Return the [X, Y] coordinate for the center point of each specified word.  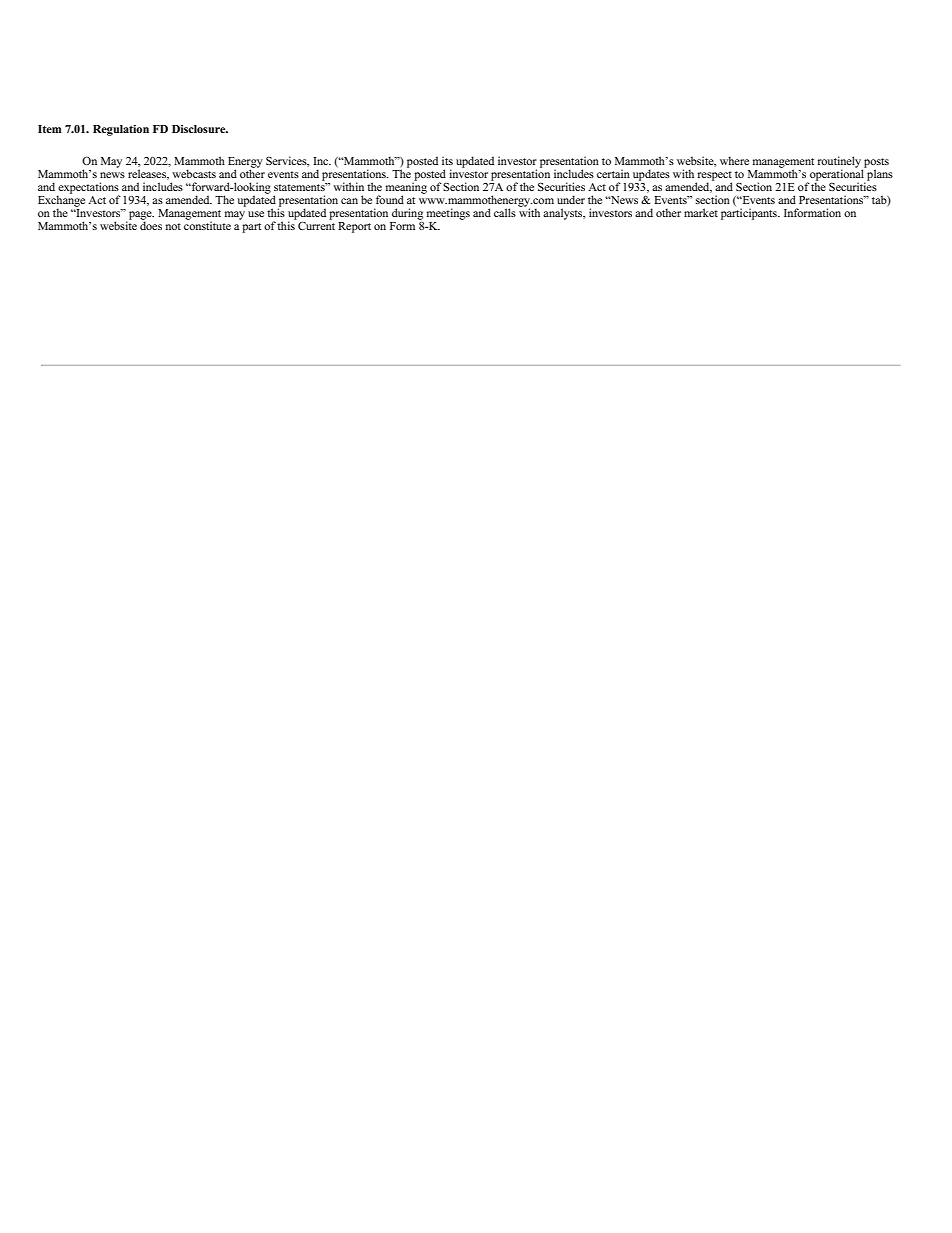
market [701, 212]
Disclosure [200, 129]
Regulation [121, 130]
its [447, 160]
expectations [88, 189]
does [151, 224]
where [734, 160]
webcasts [194, 173]
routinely [840, 163]
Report [354, 227]
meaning [406, 188]
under [571, 199]
